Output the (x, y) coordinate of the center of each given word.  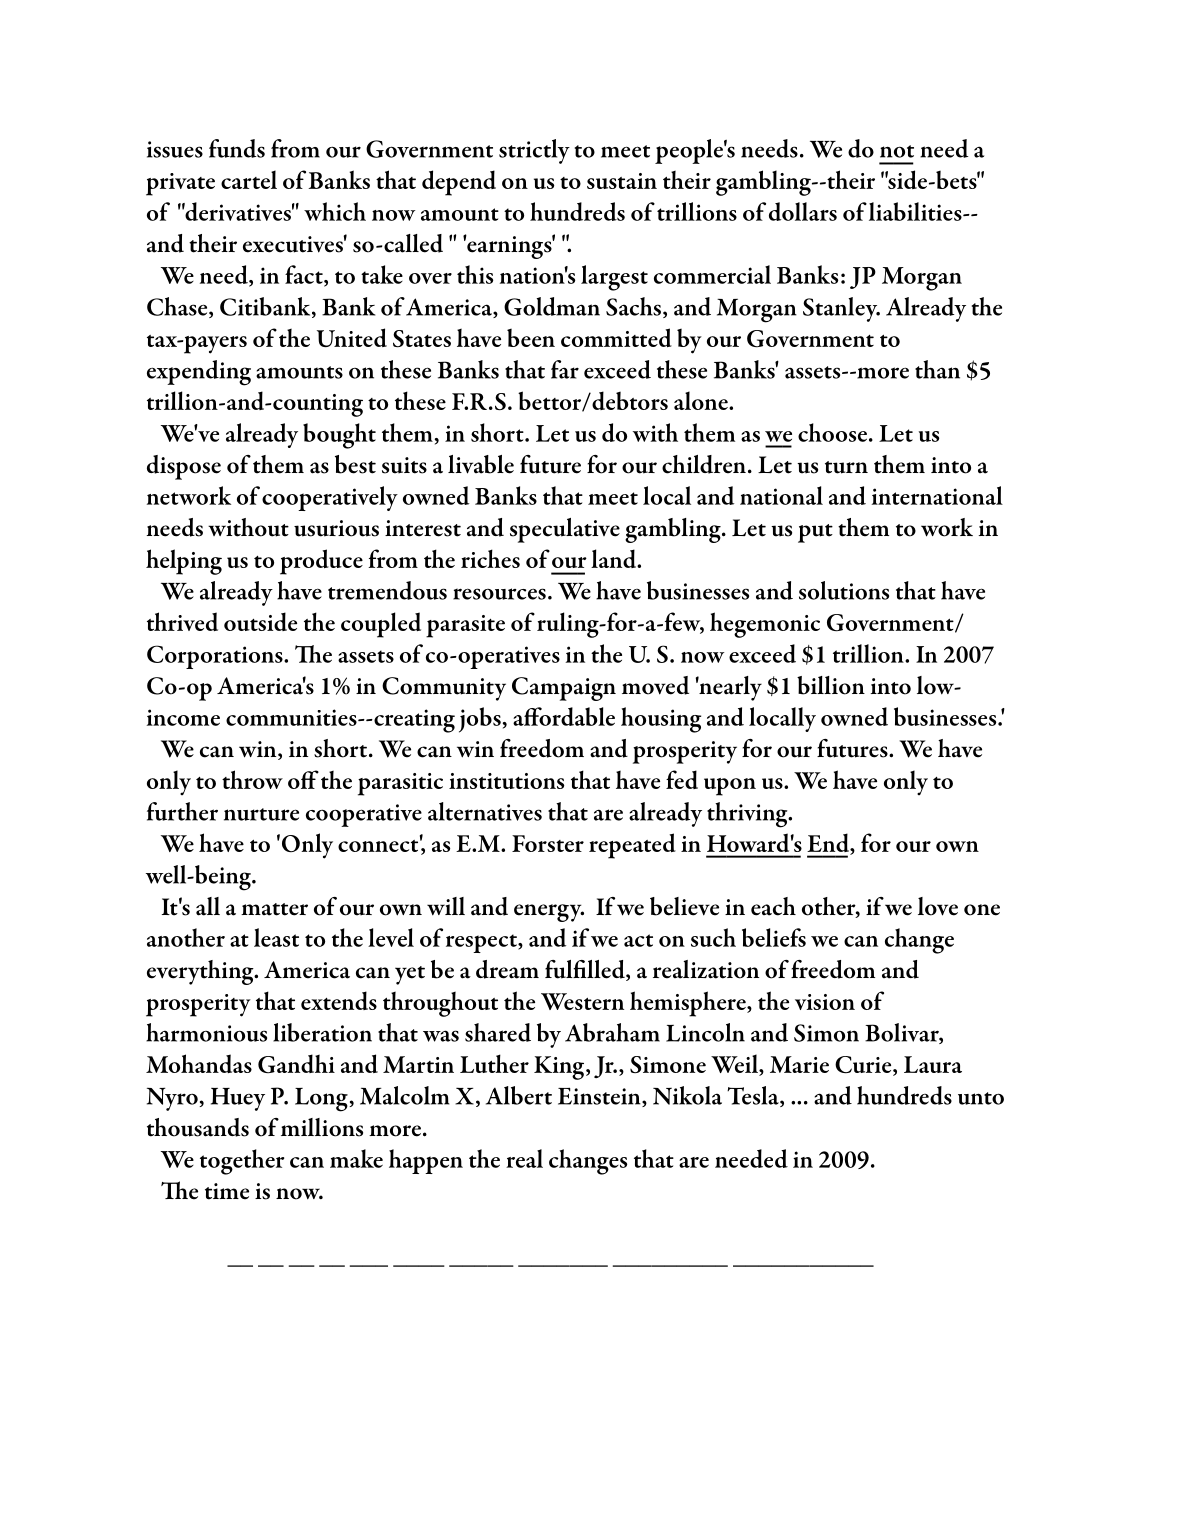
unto (981, 1098)
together (242, 1162)
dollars (803, 211)
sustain (622, 181)
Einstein (600, 1097)
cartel (249, 179)
